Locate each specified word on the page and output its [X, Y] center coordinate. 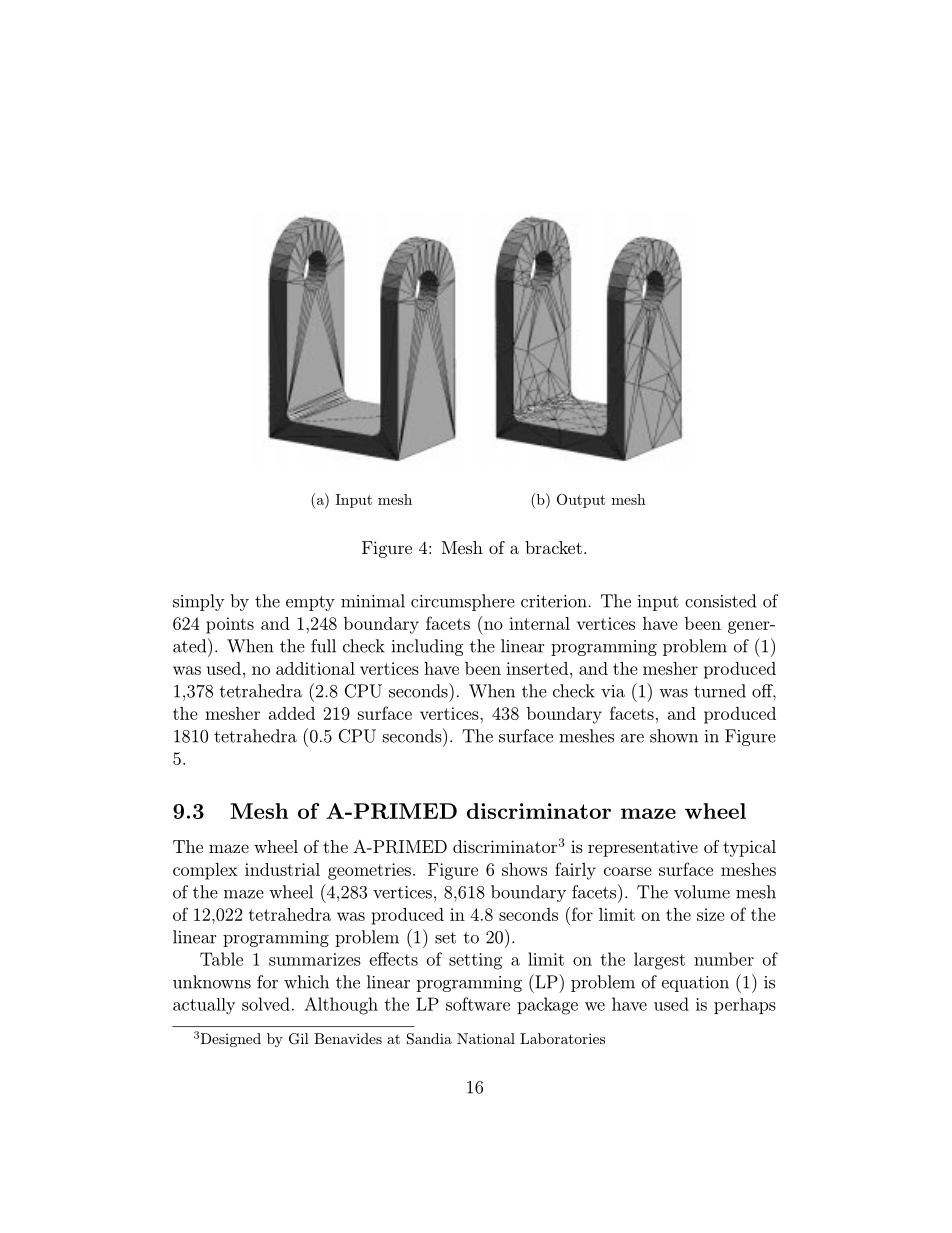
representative [643, 848]
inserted [538, 668]
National [486, 1038]
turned [720, 691]
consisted [720, 601]
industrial [282, 869]
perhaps [745, 1006]
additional [315, 668]
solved [266, 1004]
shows [524, 869]
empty [310, 603]
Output [581, 501]
